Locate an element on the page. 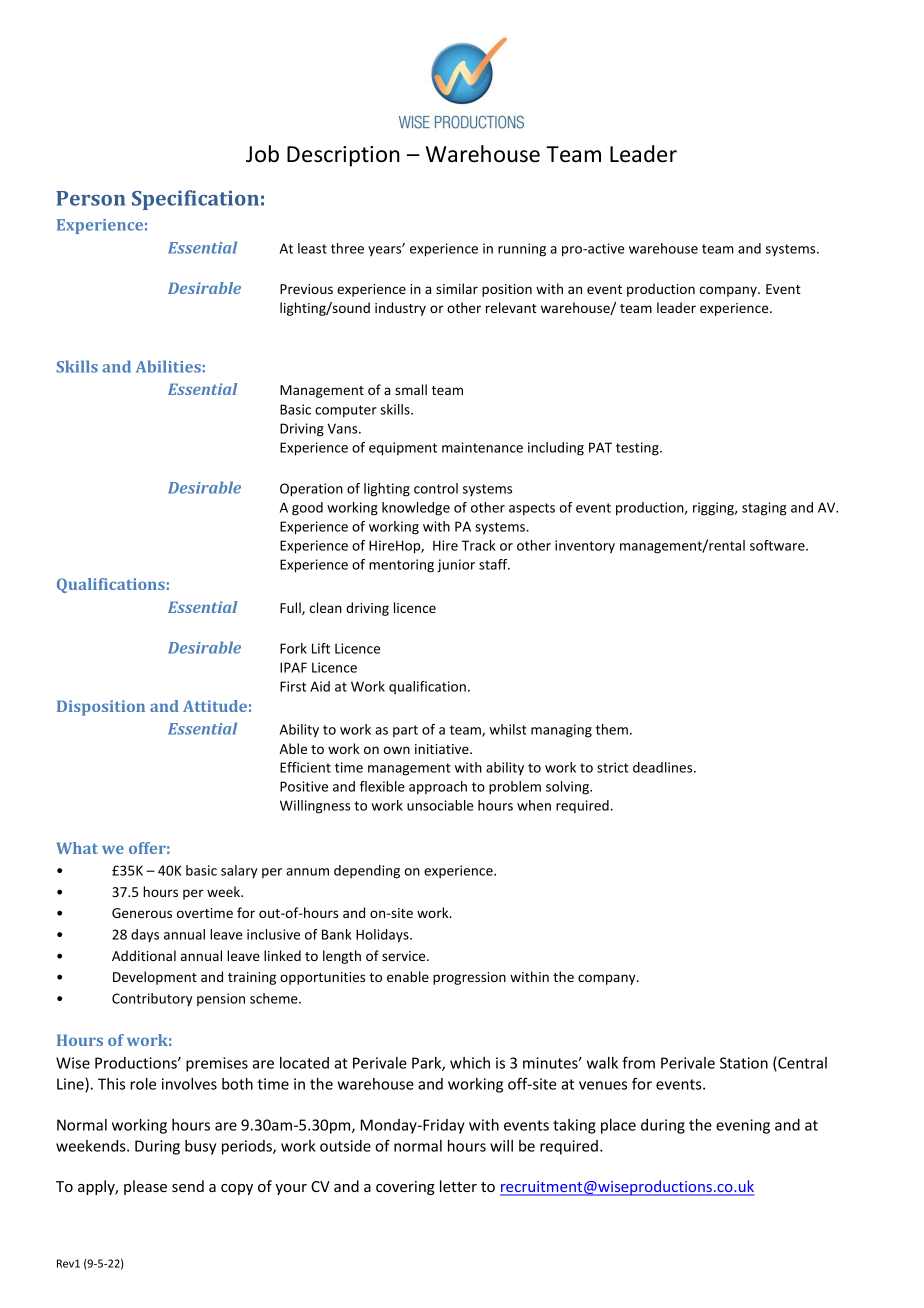 The image size is (924, 1308). busy is located at coordinates (200, 1147).
